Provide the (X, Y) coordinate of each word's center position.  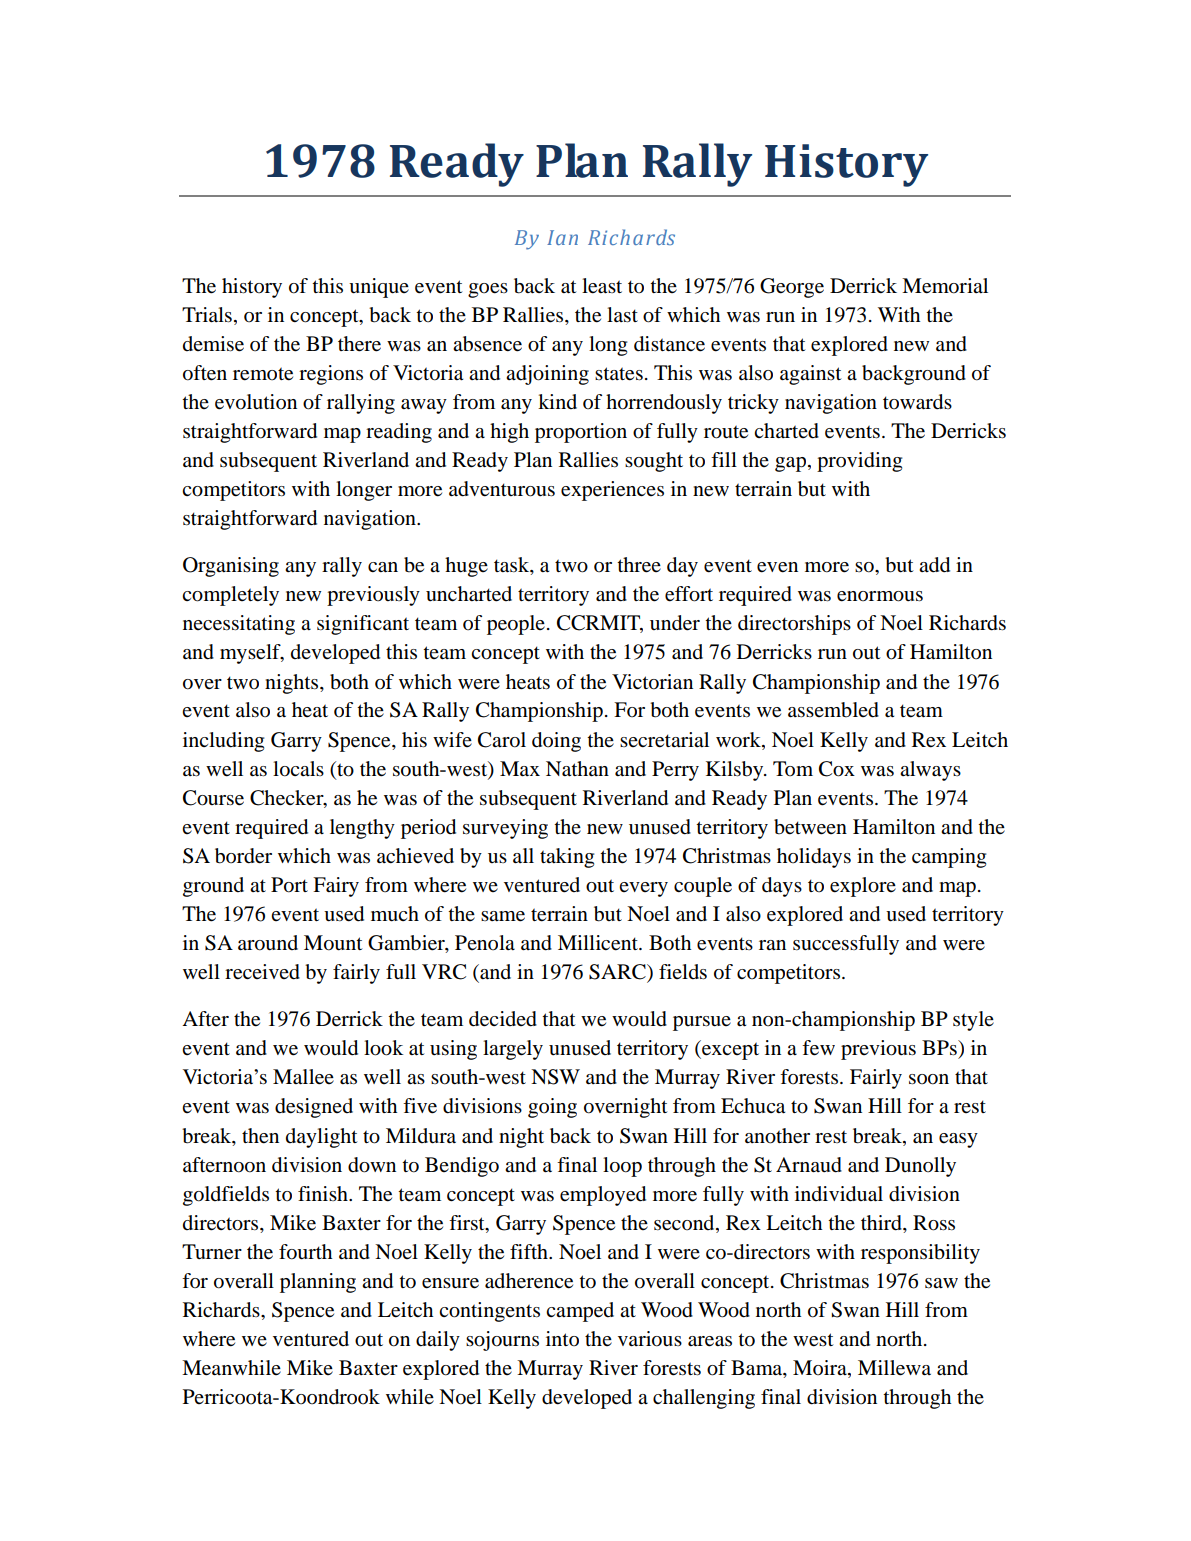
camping (949, 858)
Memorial (945, 286)
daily (438, 1341)
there (359, 344)
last (622, 315)
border (243, 856)
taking (567, 858)
